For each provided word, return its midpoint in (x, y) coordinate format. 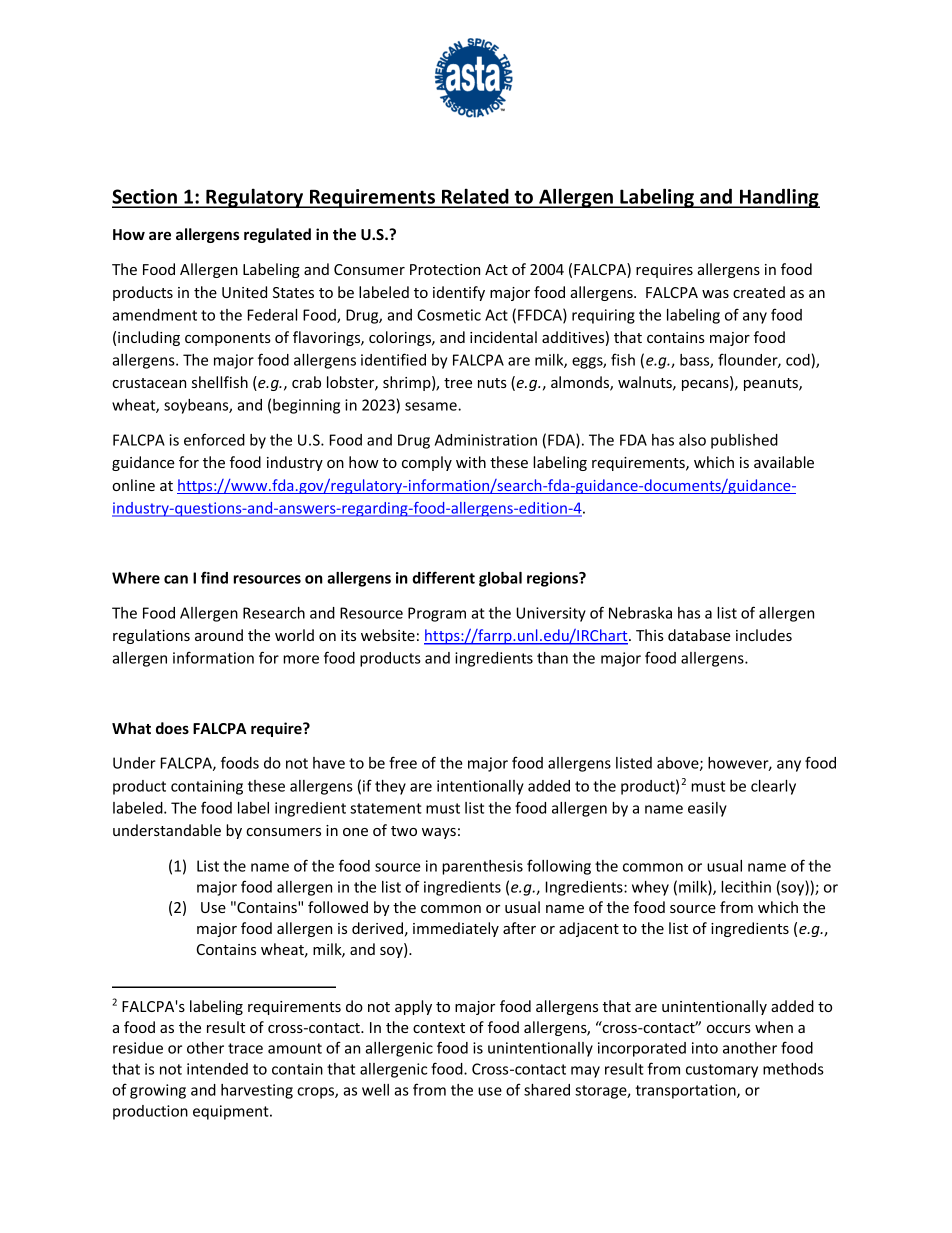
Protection (445, 269)
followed (338, 907)
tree (458, 383)
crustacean (149, 383)
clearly (773, 787)
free (403, 762)
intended (217, 1069)
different (443, 577)
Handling (779, 198)
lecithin (746, 887)
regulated (277, 235)
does (172, 728)
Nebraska (640, 613)
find (214, 577)
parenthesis (482, 867)
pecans (706, 385)
